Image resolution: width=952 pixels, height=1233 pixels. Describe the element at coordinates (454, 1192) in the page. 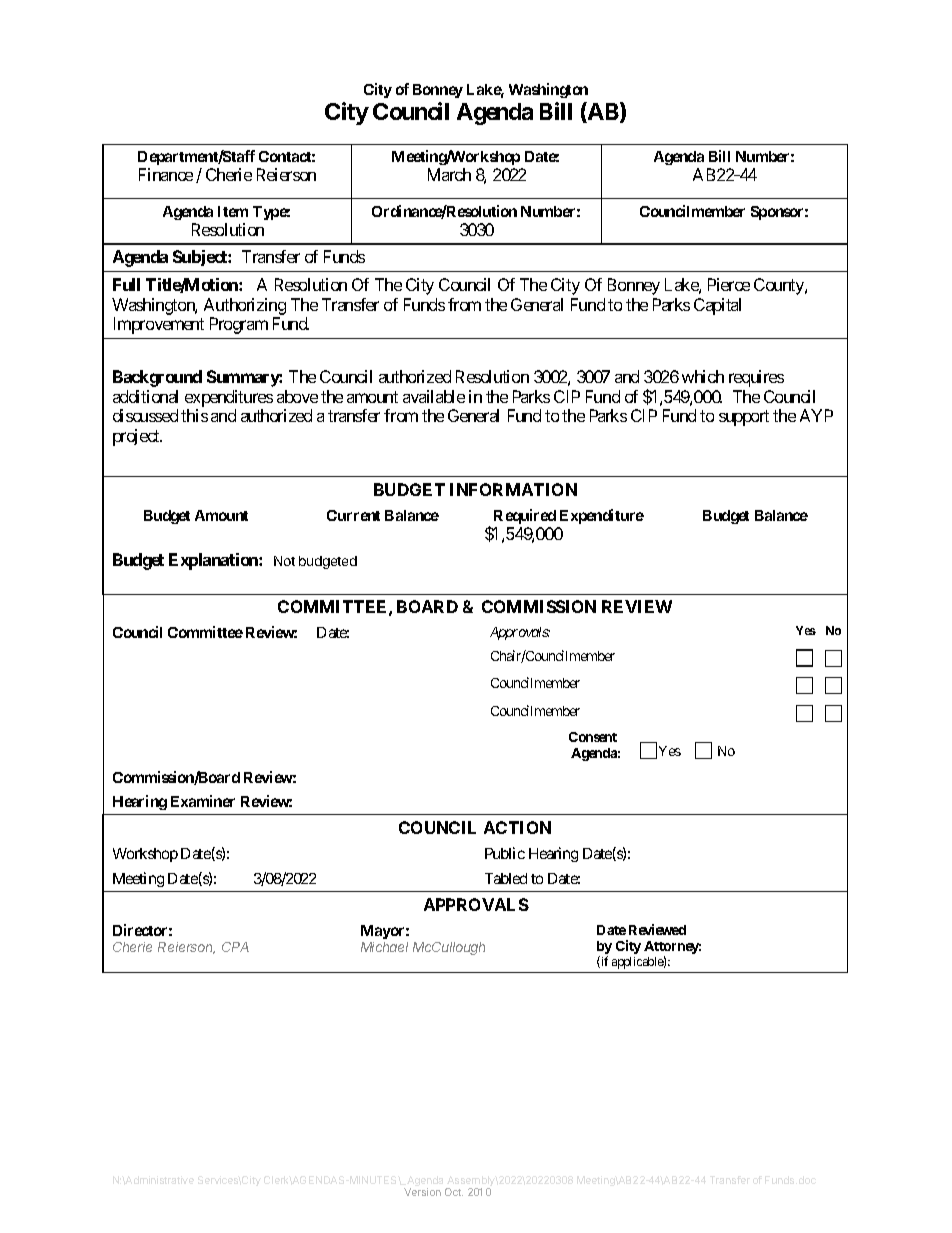

I see `Oct` at that location.
